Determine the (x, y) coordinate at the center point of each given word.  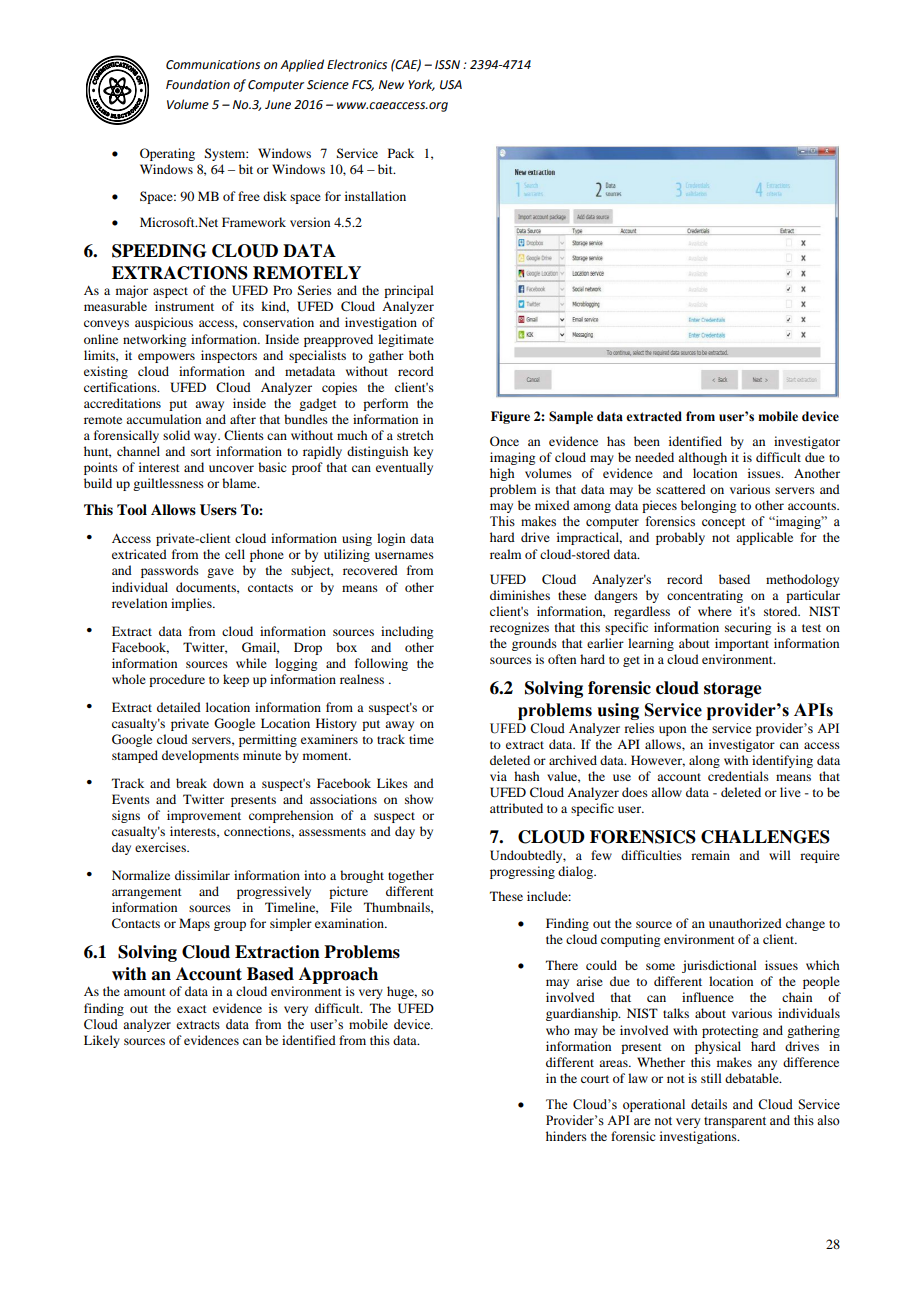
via (498, 776)
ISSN (447, 65)
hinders (566, 1136)
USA (451, 85)
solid (176, 435)
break (191, 783)
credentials (738, 776)
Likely (102, 1041)
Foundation (198, 84)
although (702, 458)
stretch (415, 435)
